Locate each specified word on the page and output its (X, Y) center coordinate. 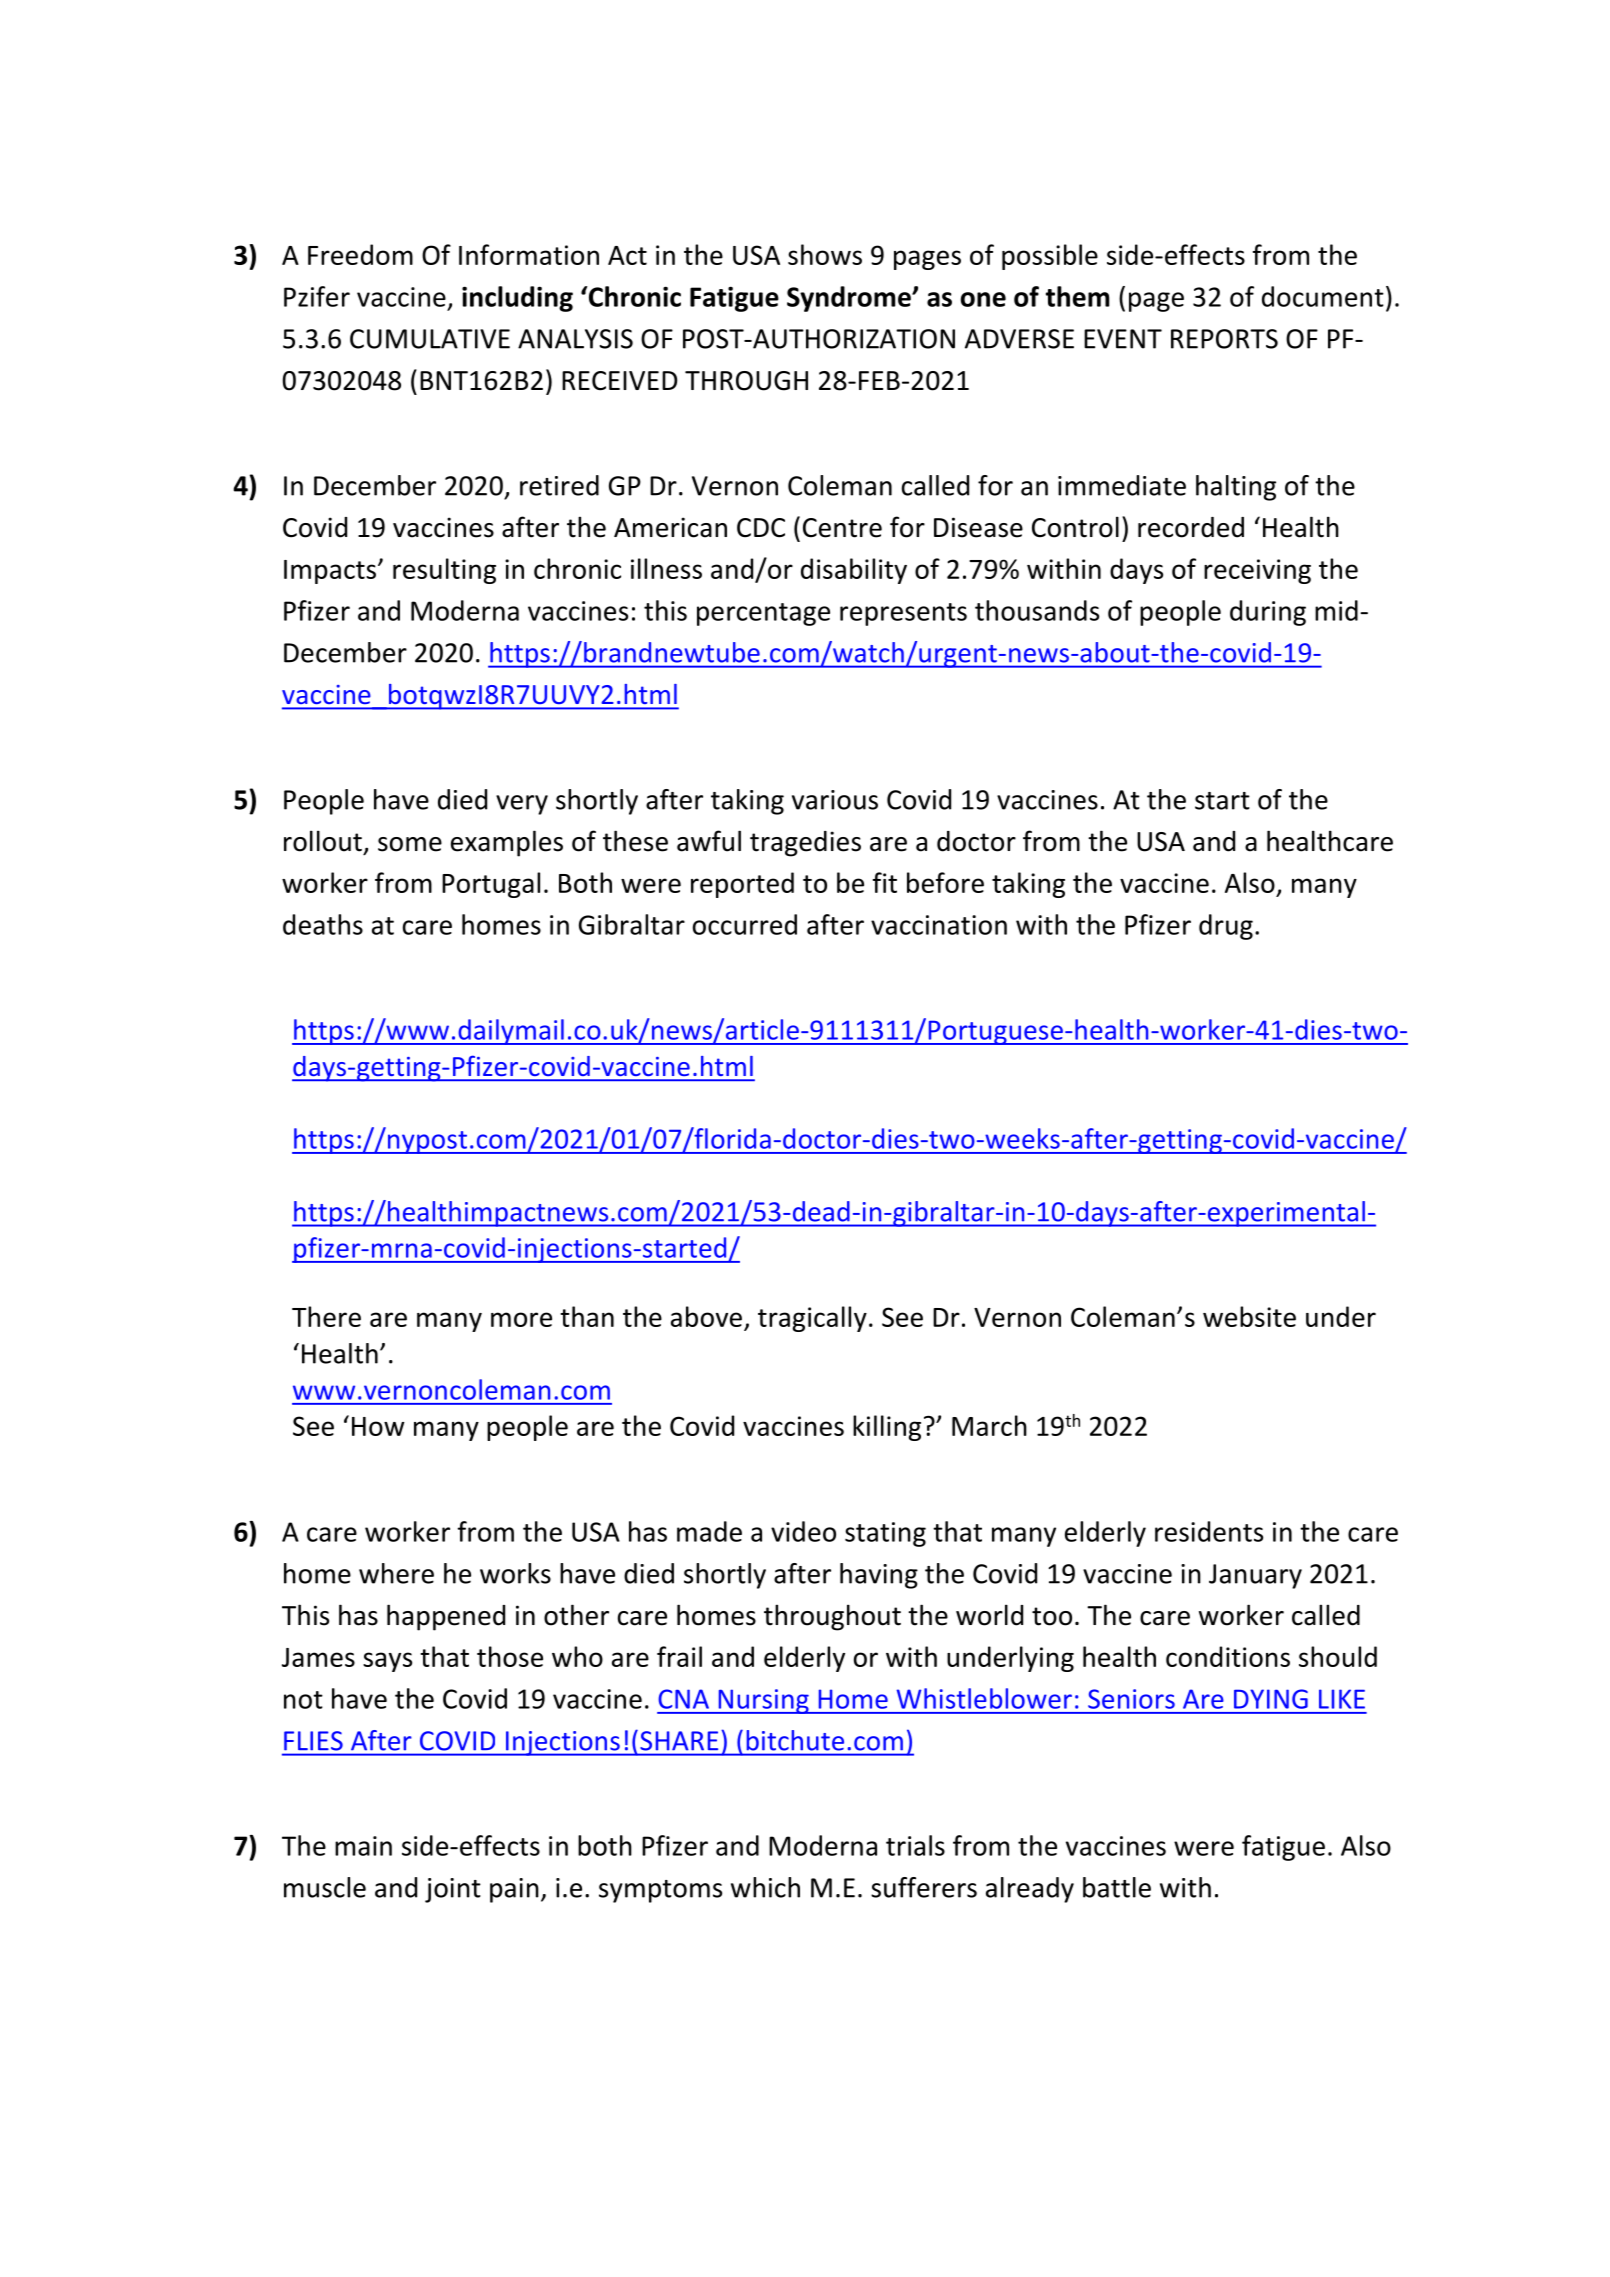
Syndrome (850, 299)
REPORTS (1224, 339)
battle (1117, 1887)
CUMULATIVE (430, 339)
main (363, 1846)
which (765, 1887)
